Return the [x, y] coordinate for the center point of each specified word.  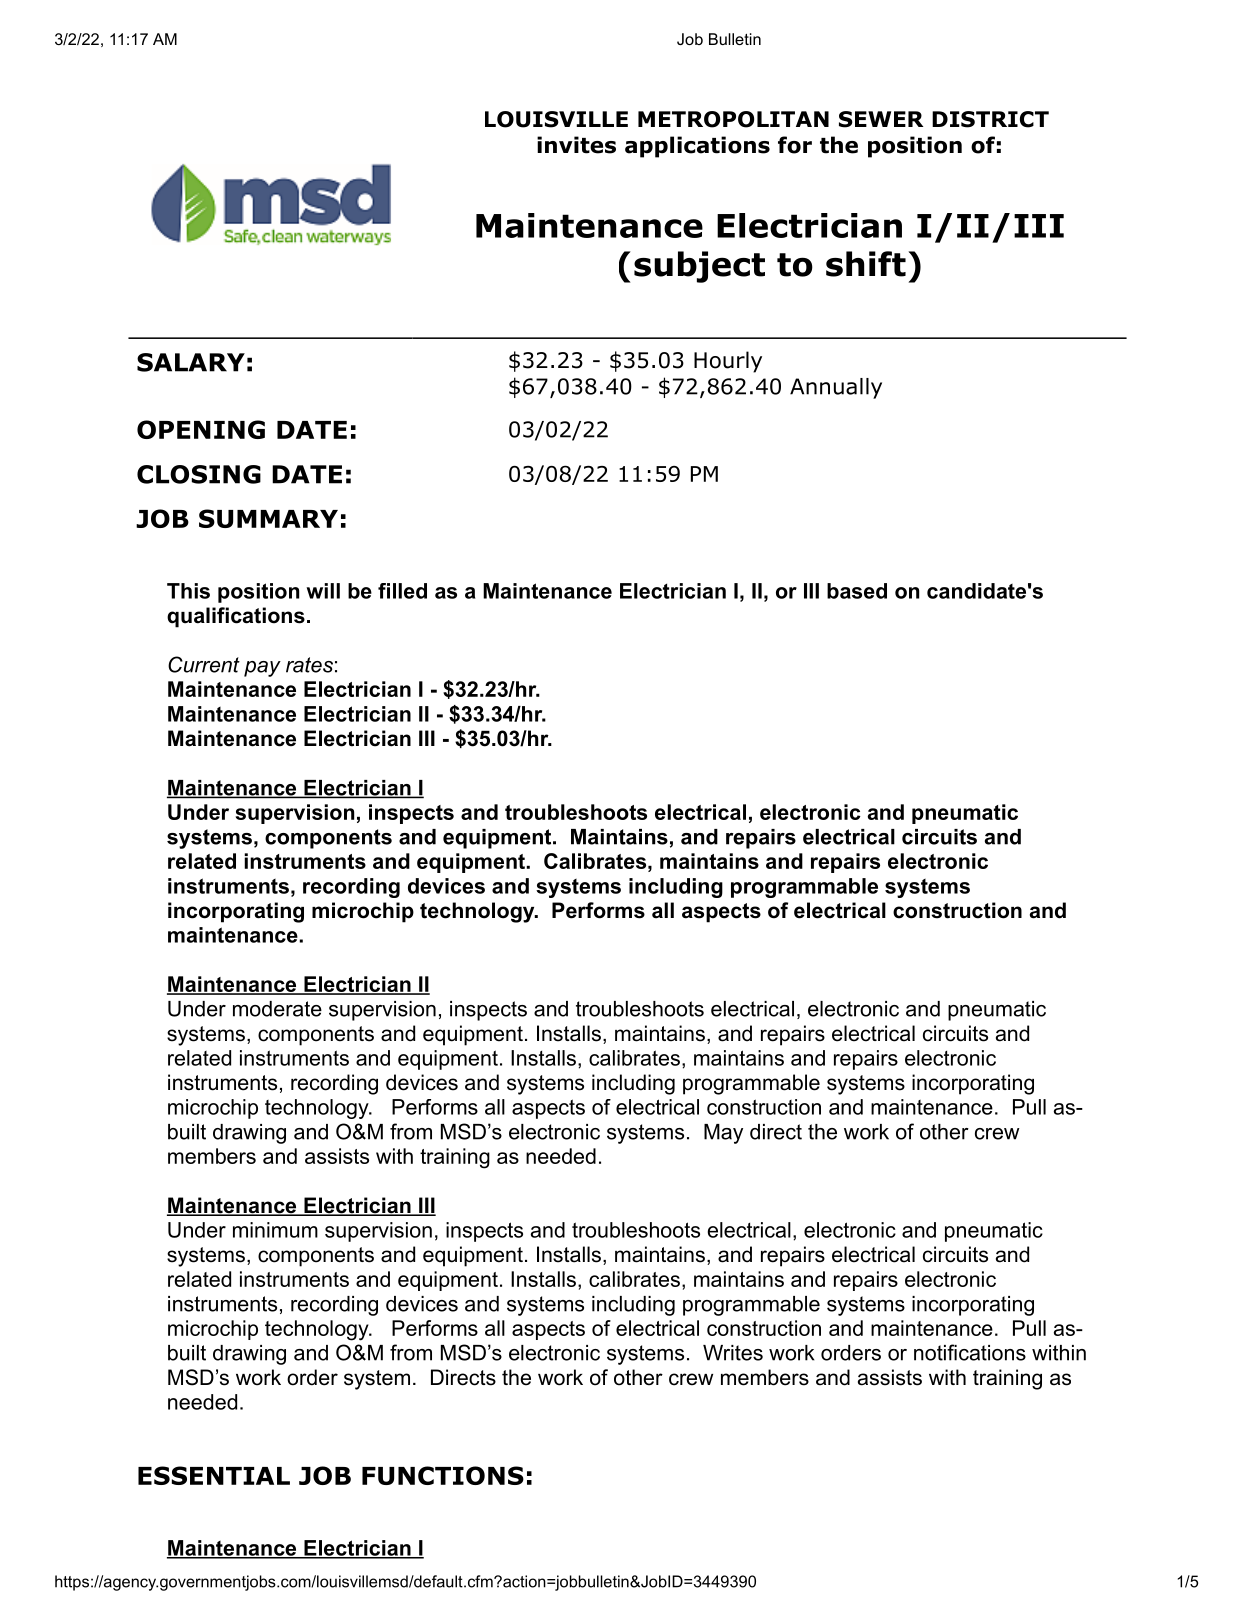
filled [402, 591]
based [857, 591]
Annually [836, 388]
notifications [970, 1352]
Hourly [728, 362]
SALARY [191, 362]
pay [262, 669]
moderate [277, 1009]
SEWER [881, 119]
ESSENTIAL [214, 1475]
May [723, 1134]
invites [576, 145]
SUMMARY [268, 518]
